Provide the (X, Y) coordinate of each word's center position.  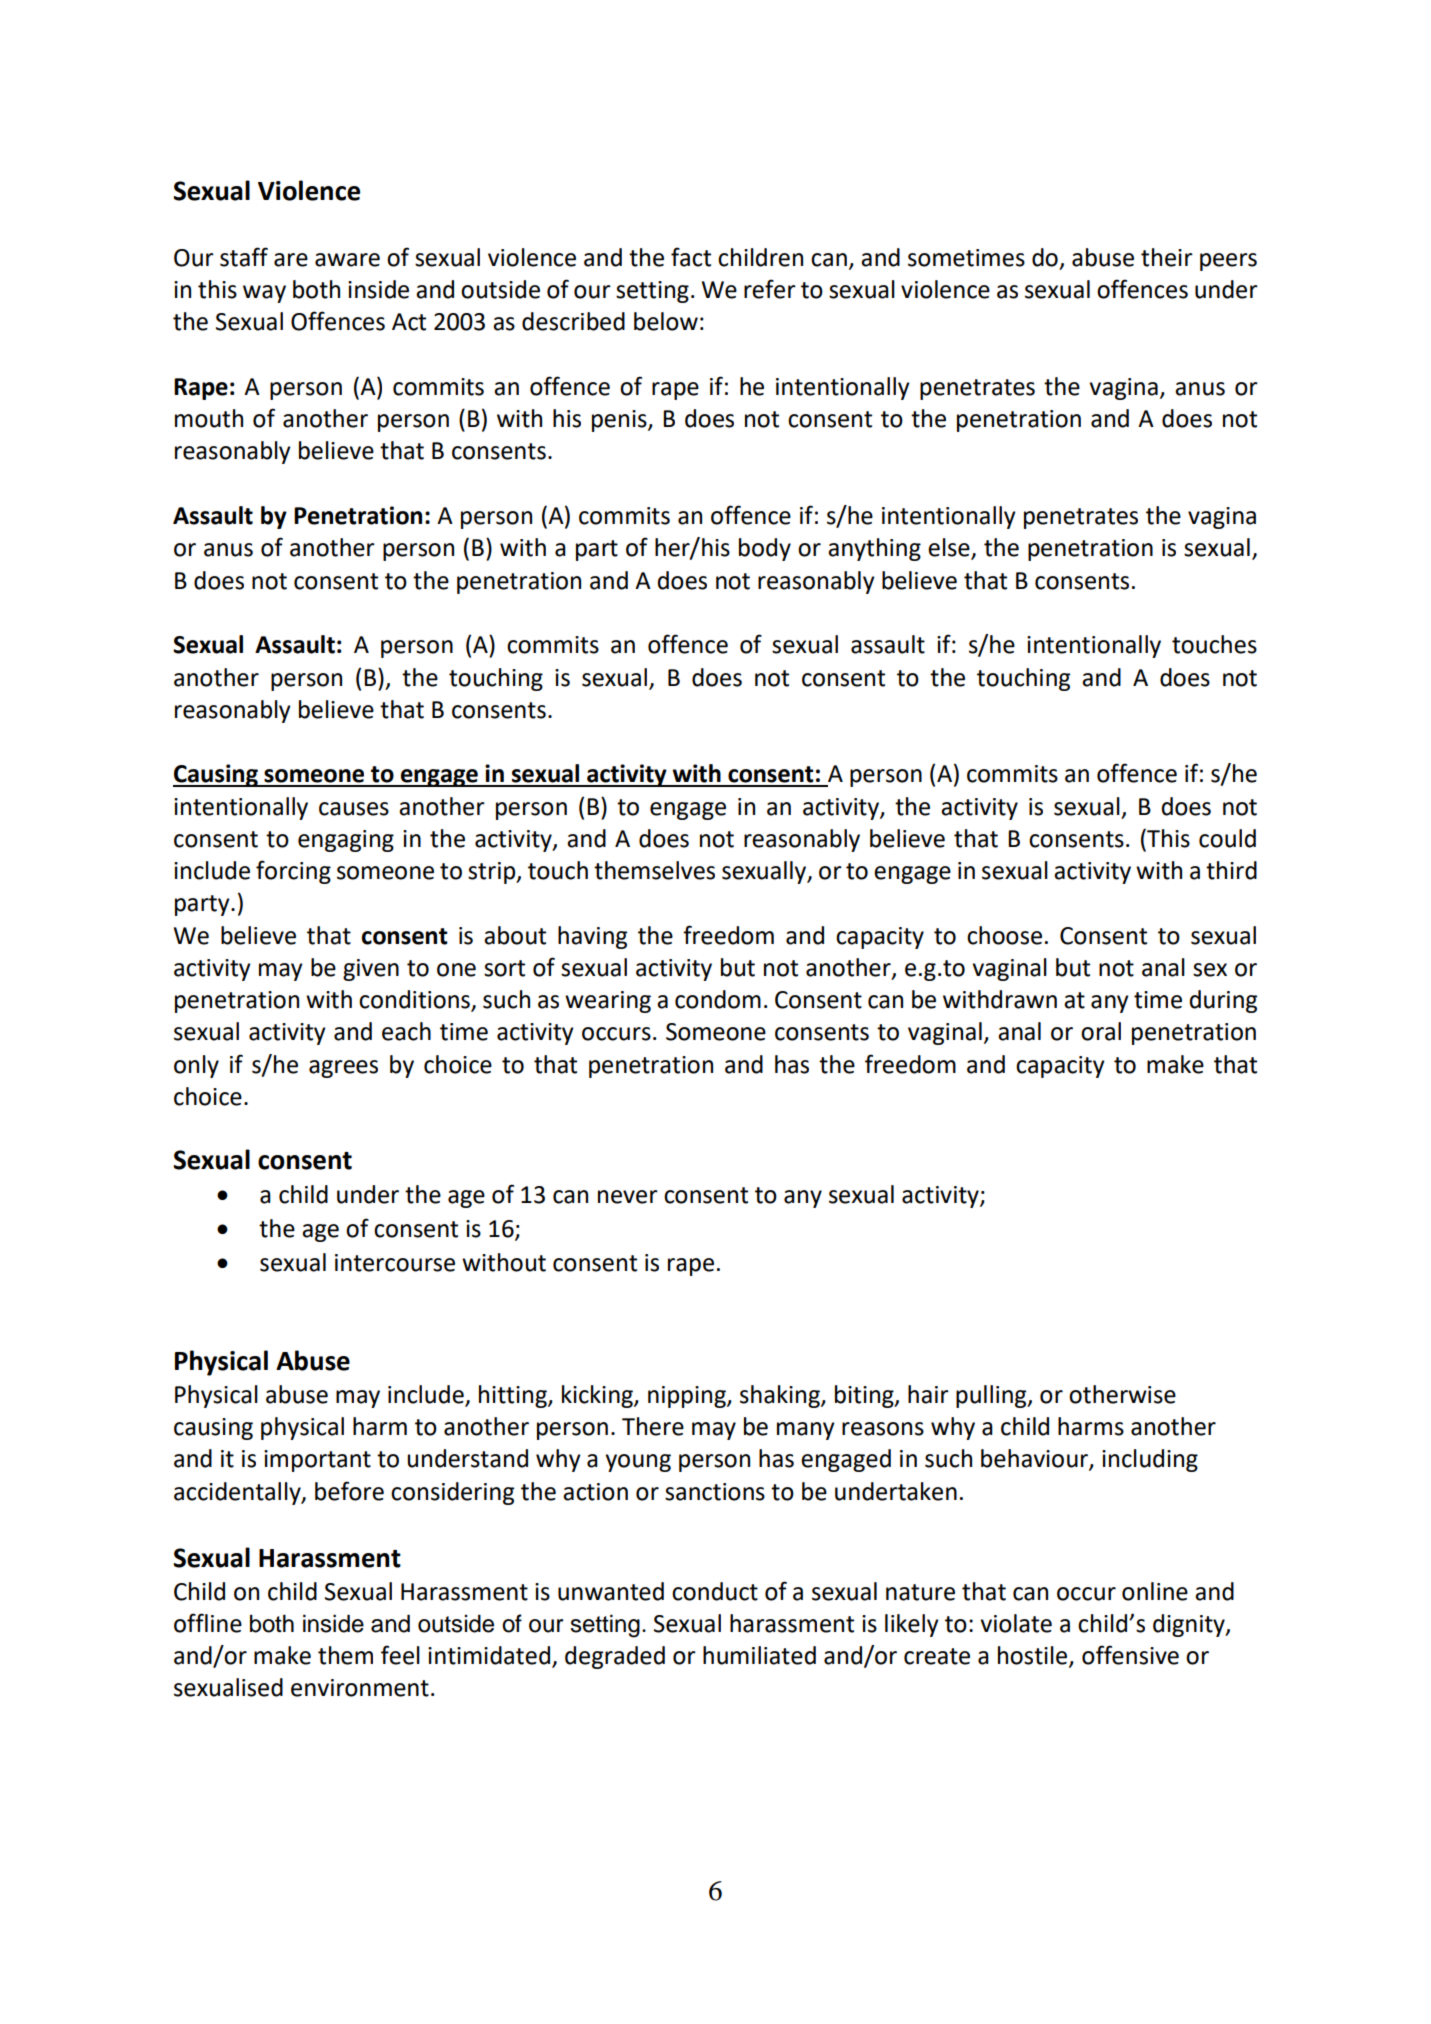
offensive (1130, 1655)
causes (354, 809)
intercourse (395, 1263)
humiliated (759, 1655)
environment (360, 1688)
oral (1101, 1031)
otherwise (1122, 1394)
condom (718, 999)
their (1167, 257)
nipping (688, 1397)
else (950, 548)
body (765, 549)
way (264, 294)
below (666, 321)
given (371, 970)
